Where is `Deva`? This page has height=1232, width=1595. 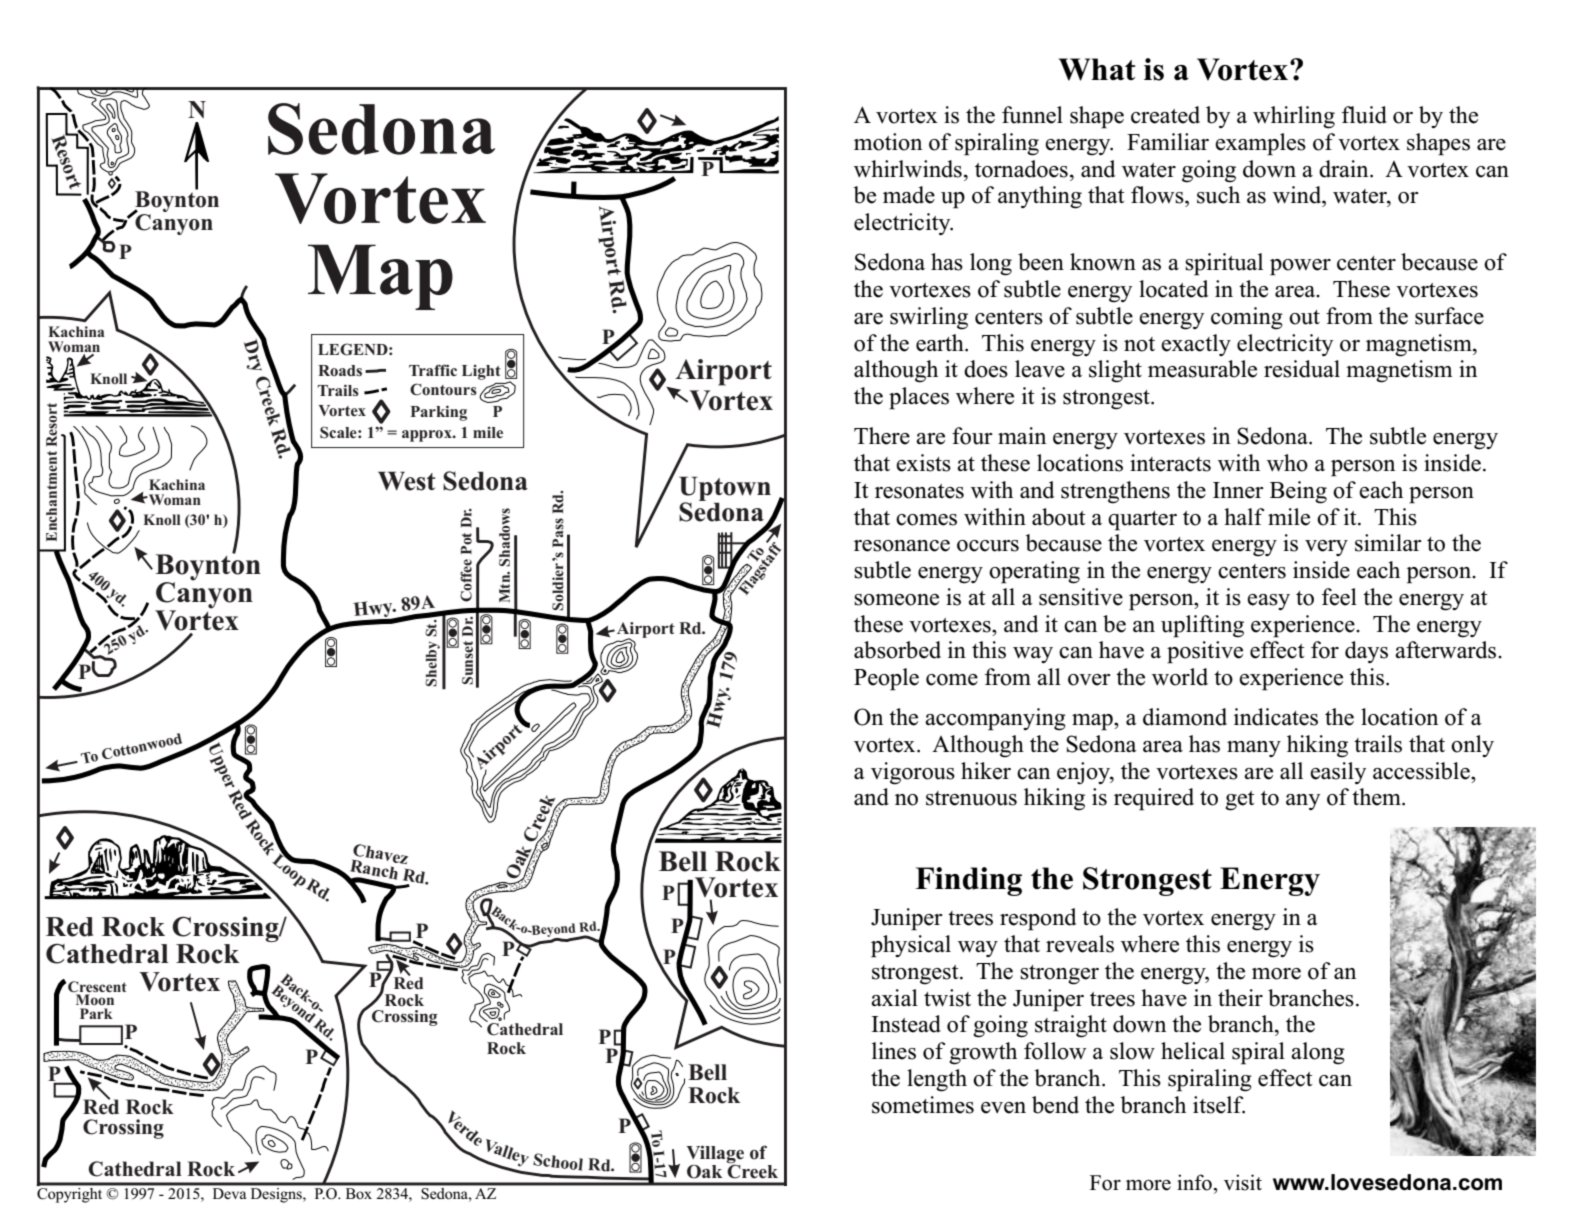 Deva is located at coordinates (229, 1193).
